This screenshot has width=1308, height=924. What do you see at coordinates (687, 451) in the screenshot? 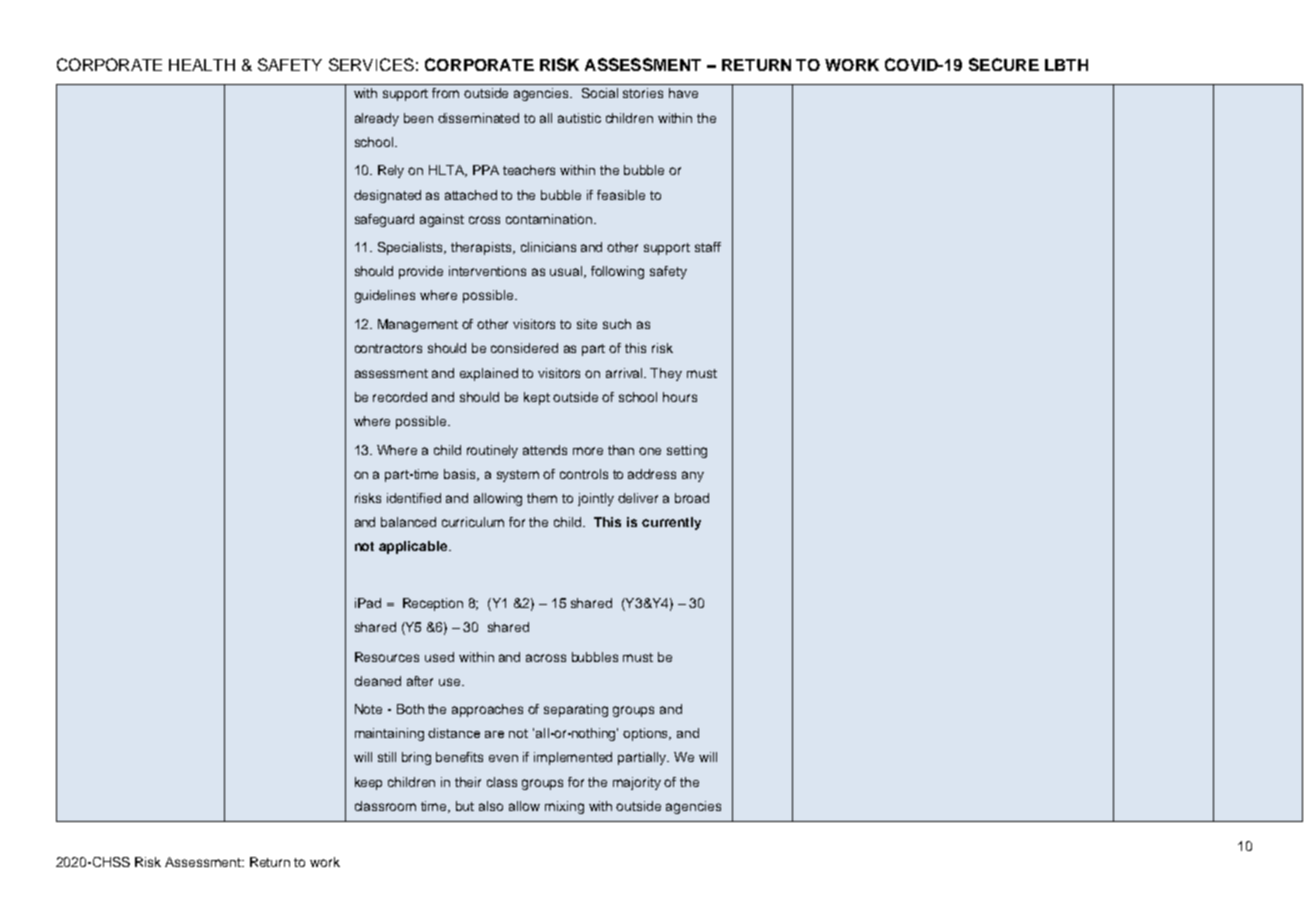
I see `setting` at bounding box center [687, 451].
